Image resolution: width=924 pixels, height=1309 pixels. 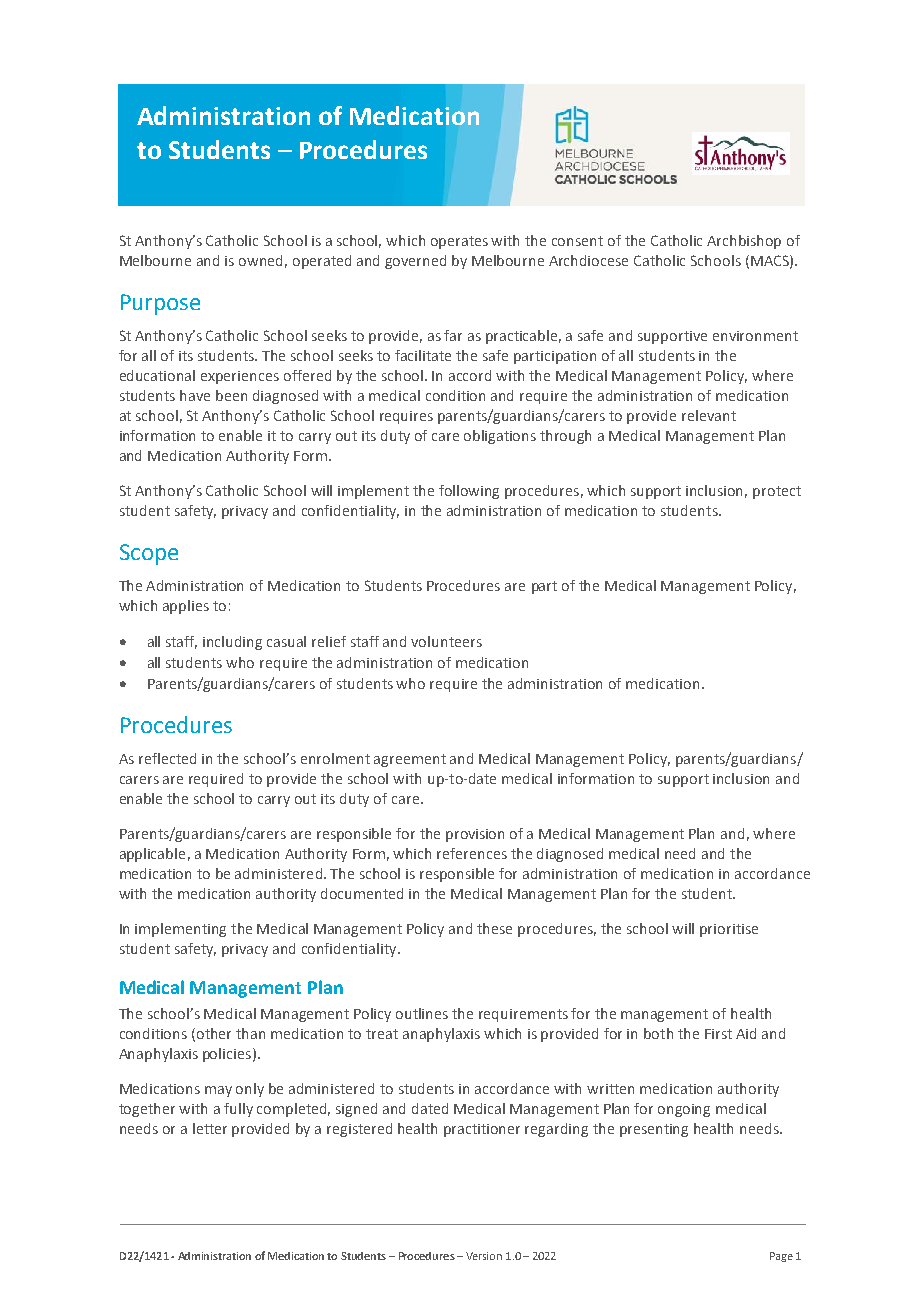 I want to click on following, so click(x=469, y=492).
